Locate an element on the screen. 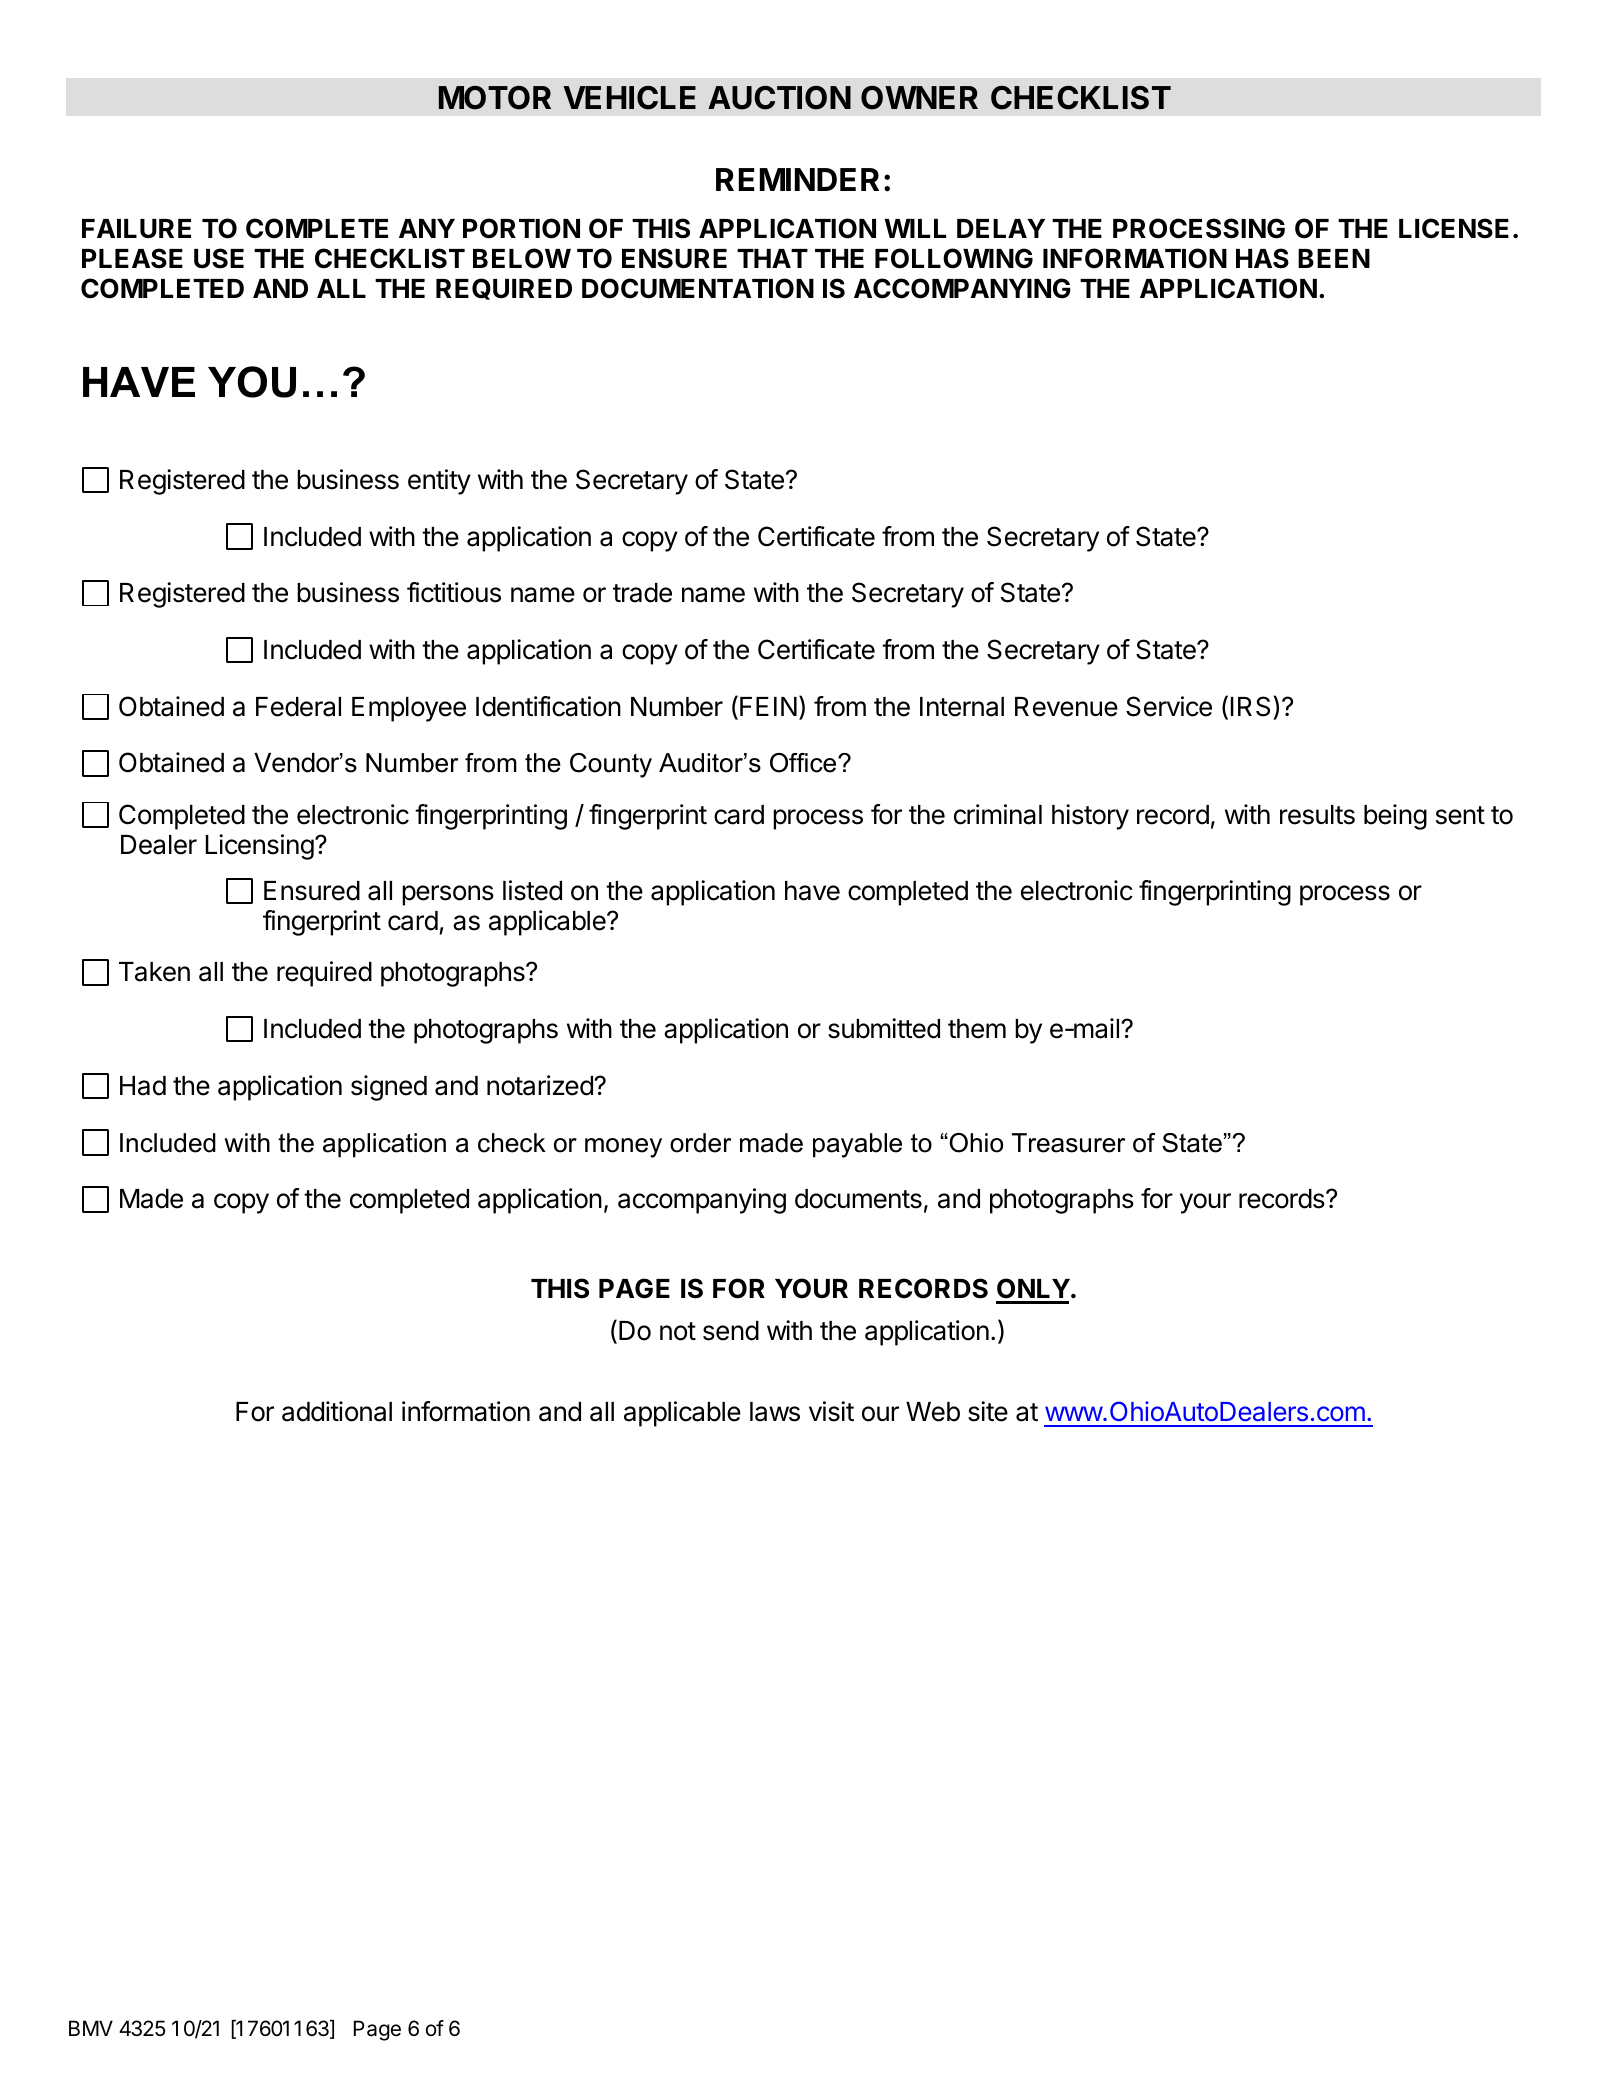  REMINDER is located at coordinates (797, 179).
